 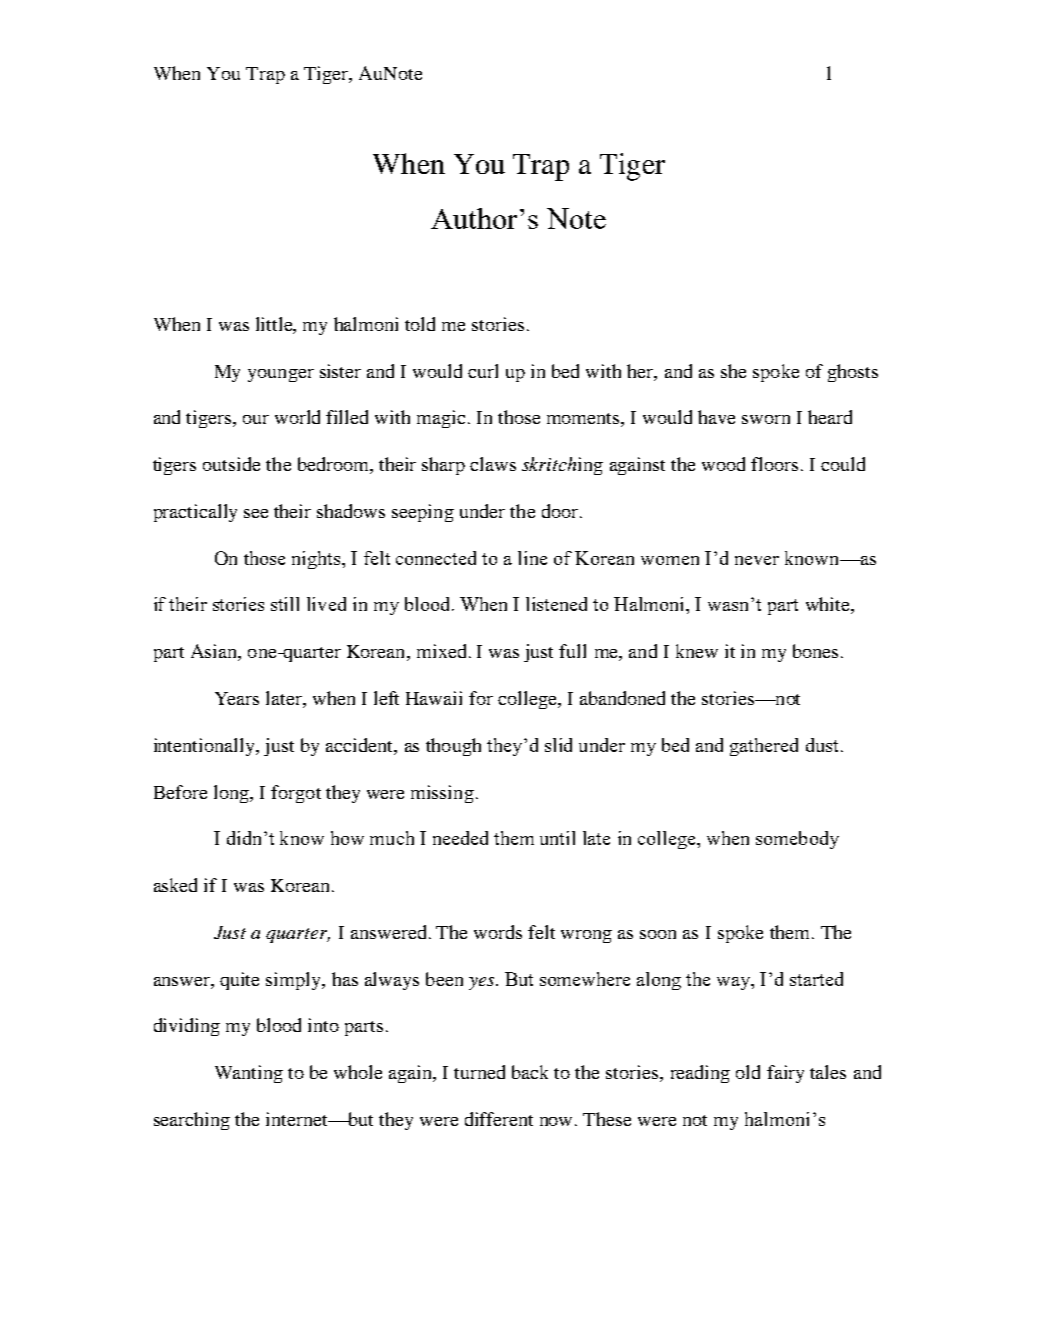 What do you see at coordinates (757, 560) in the screenshot?
I see `never` at bounding box center [757, 560].
